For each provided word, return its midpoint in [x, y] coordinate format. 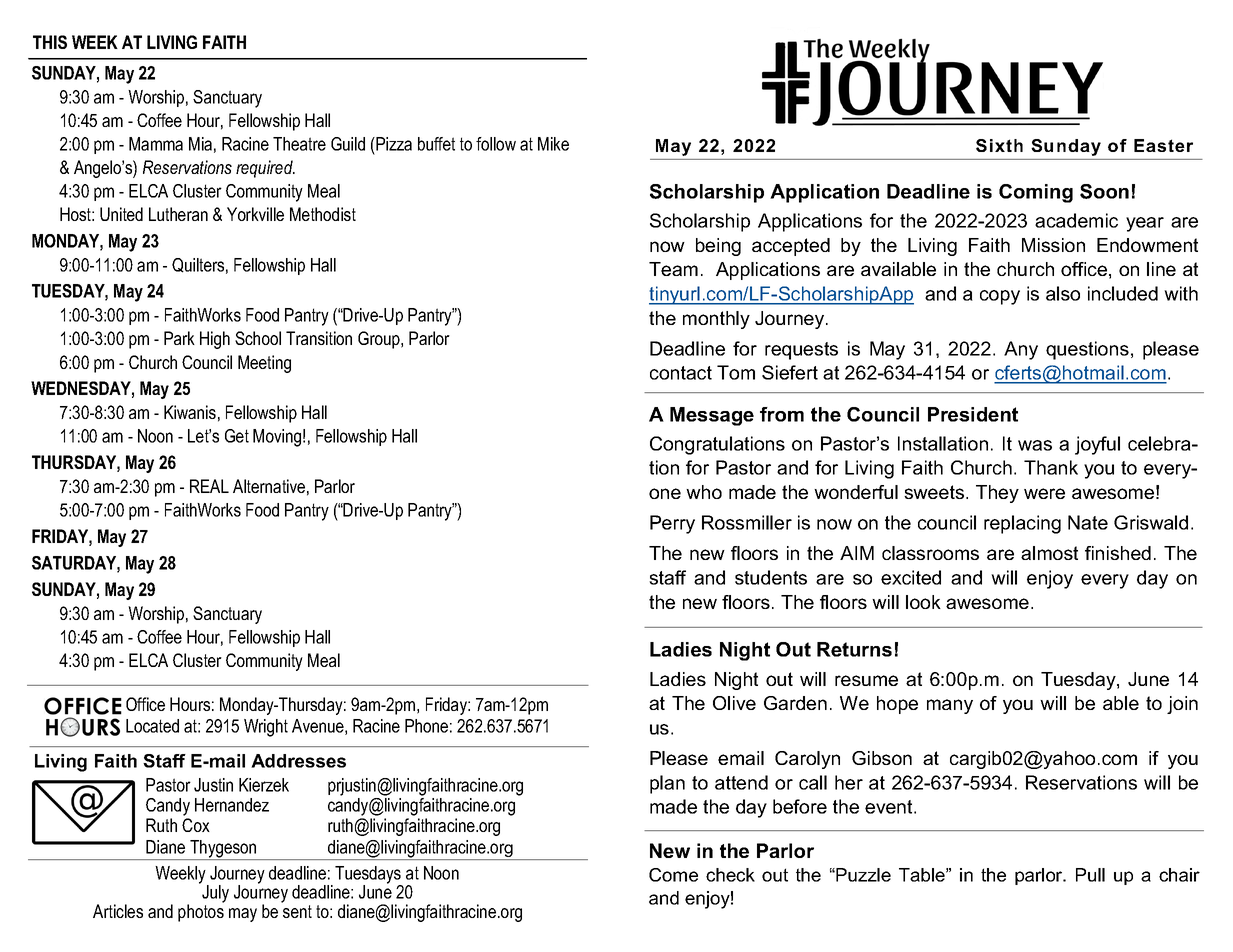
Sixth [999, 145]
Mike [553, 144]
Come [673, 875]
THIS [50, 42]
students [771, 577]
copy [1000, 297]
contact [681, 373]
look [923, 602]
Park [179, 338]
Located [152, 726]
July [214, 893]
